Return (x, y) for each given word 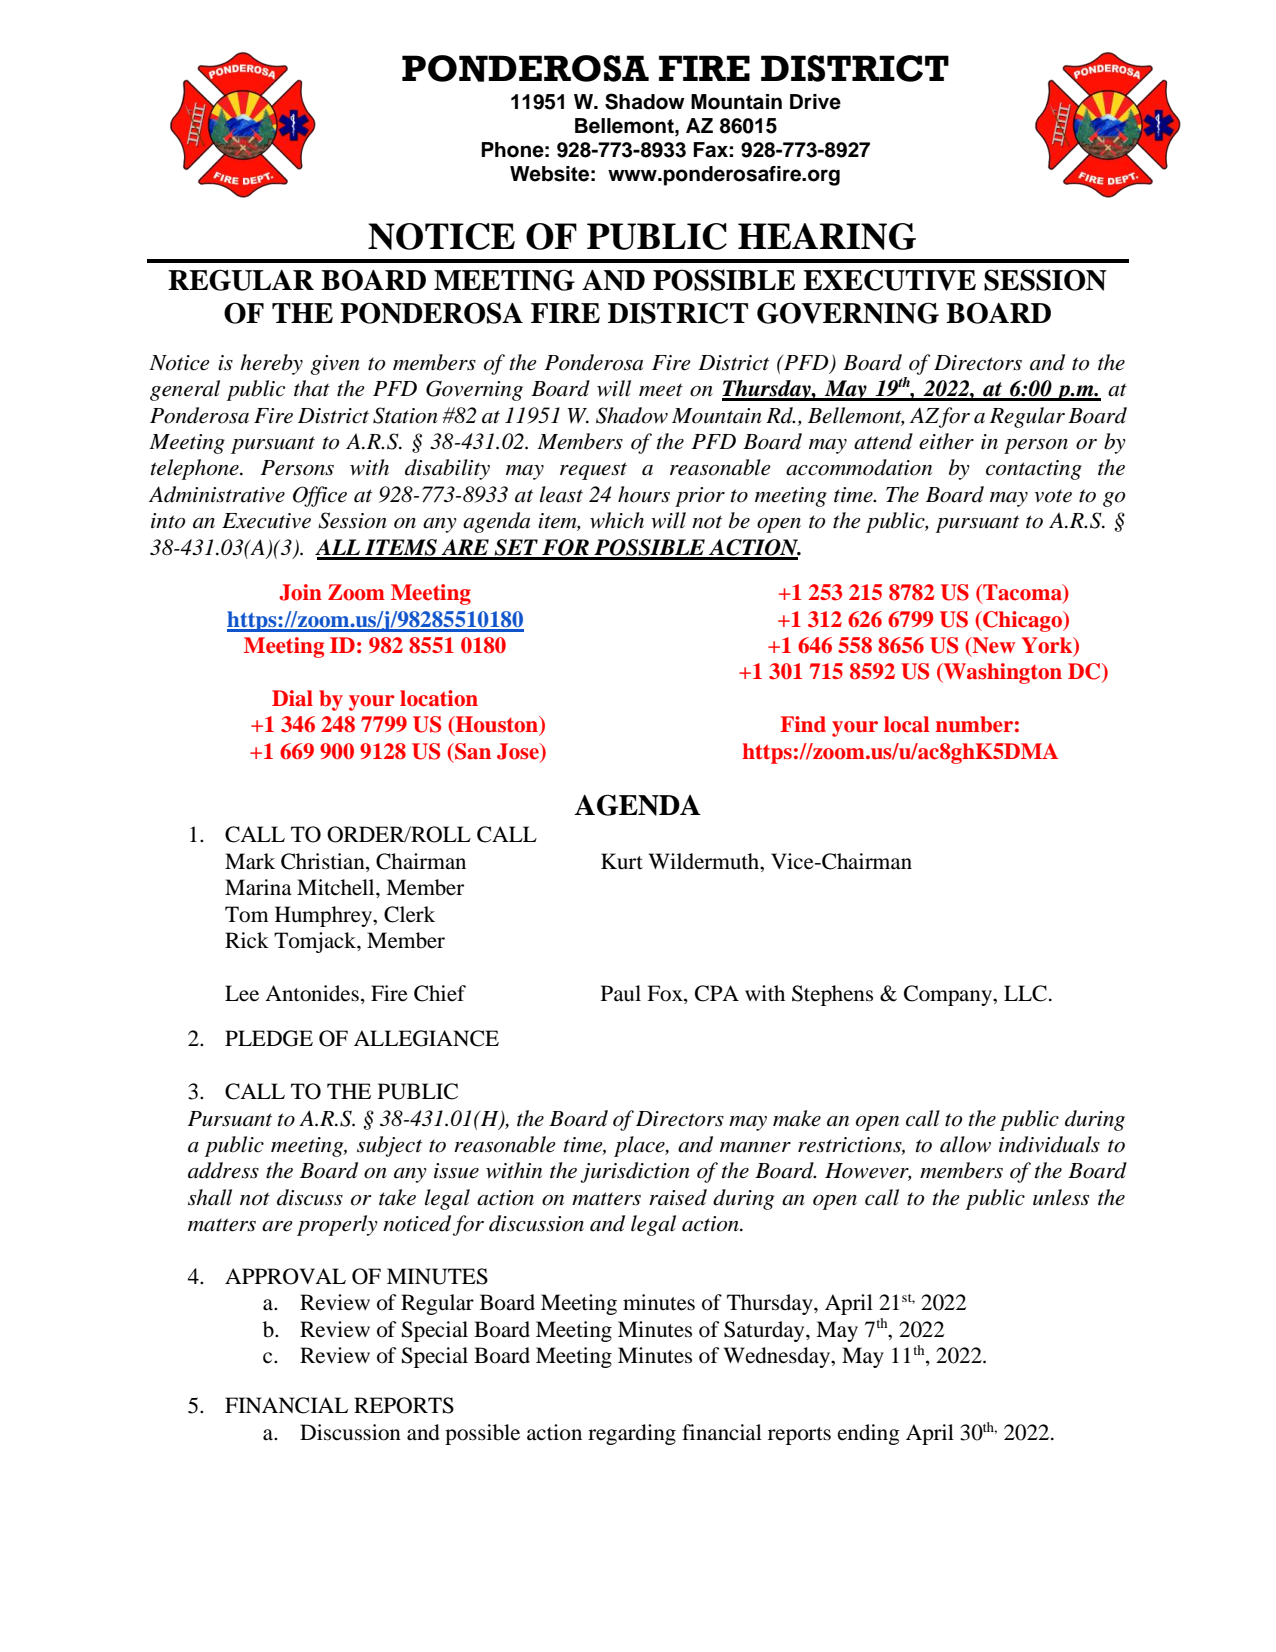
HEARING (827, 236)
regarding (632, 1434)
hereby (271, 364)
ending (869, 1434)
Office (320, 496)
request (593, 471)
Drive (815, 102)
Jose (519, 751)
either (946, 441)
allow (965, 1144)
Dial (292, 698)
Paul (621, 993)
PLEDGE (269, 1038)
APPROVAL (285, 1276)
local (906, 724)
